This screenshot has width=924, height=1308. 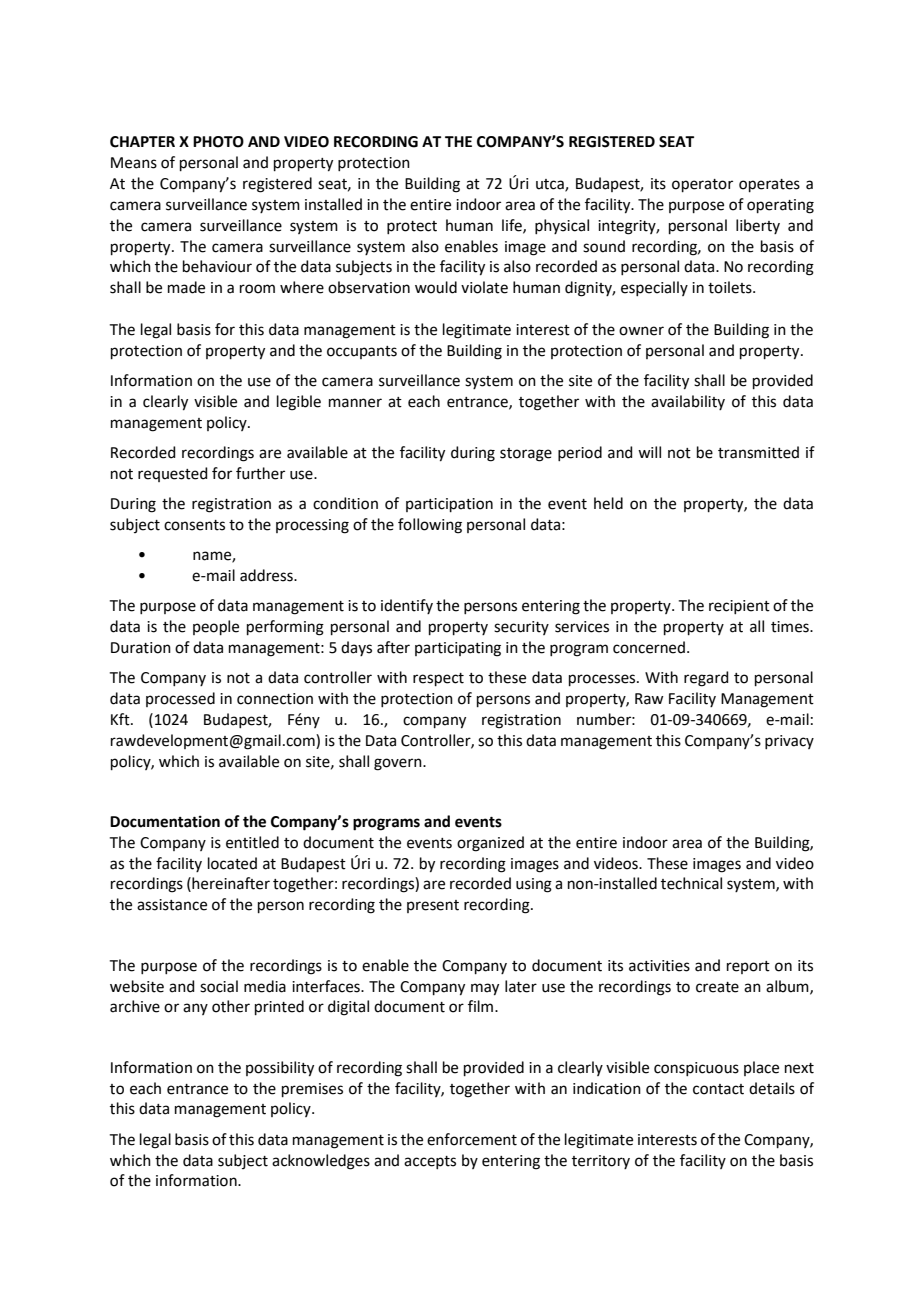 I want to click on processed, so click(x=180, y=699).
